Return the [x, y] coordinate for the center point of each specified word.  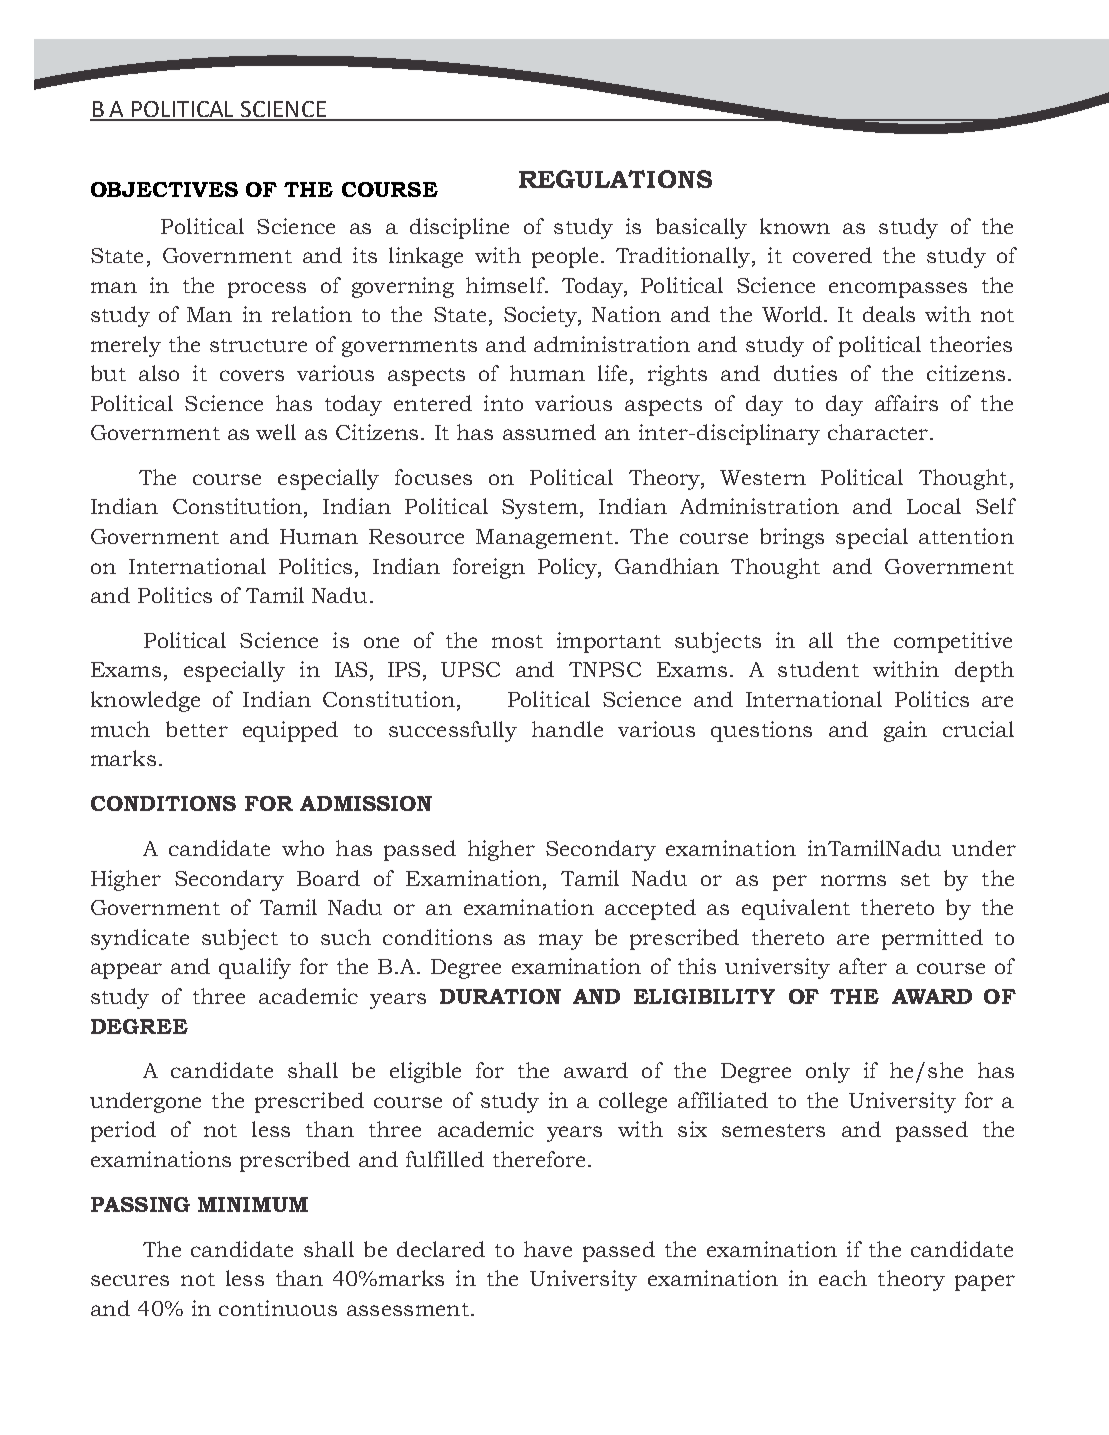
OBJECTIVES [164, 189]
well [276, 432]
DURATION [500, 996]
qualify [255, 968]
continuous [278, 1308]
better [197, 729]
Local [934, 506]
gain [905, 731]
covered [832, 255]
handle [567, 729]
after [863, 966]
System [540, 509]
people [565, 257]
